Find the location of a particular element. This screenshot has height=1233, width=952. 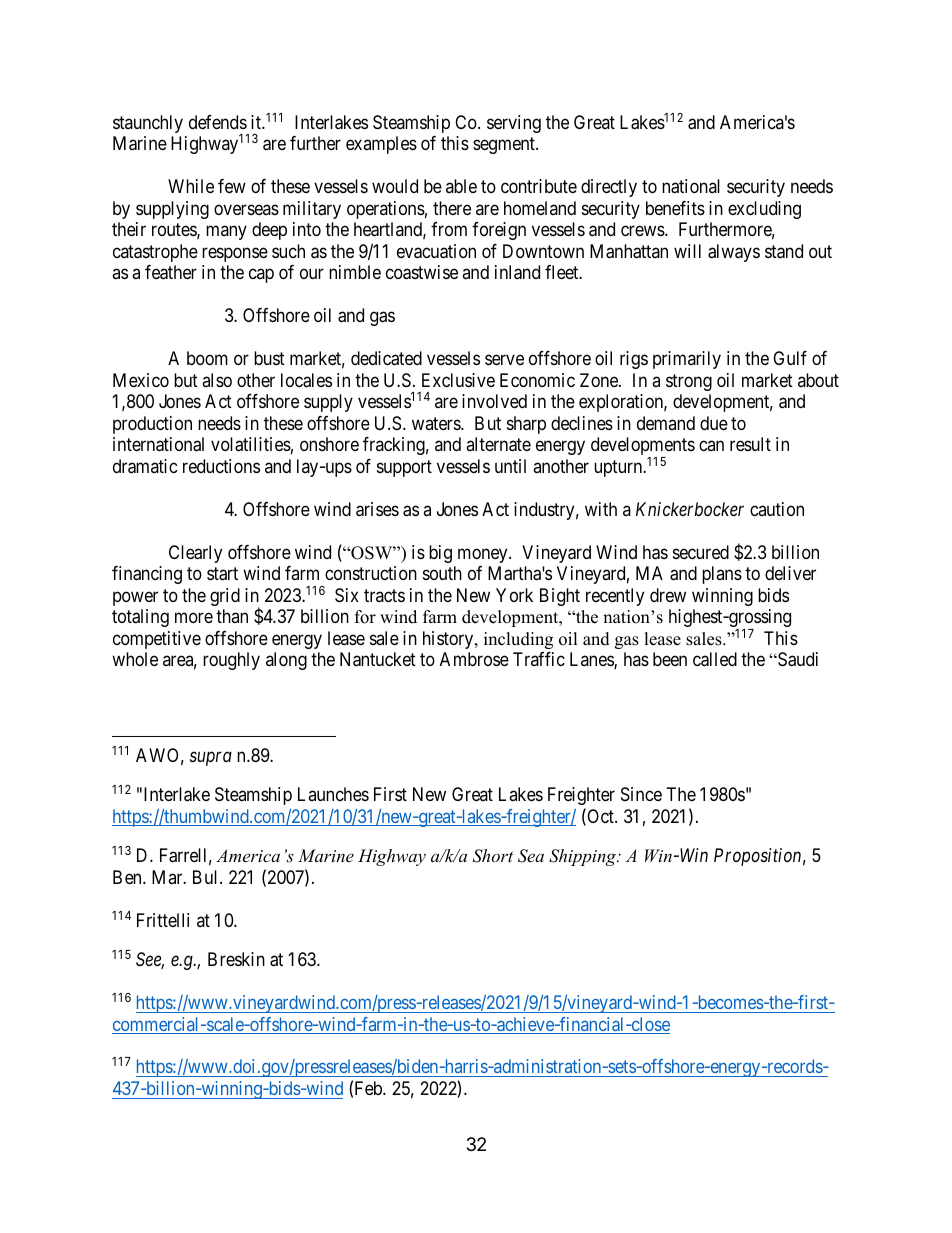

Bul is located at coordinates (207, 877).
